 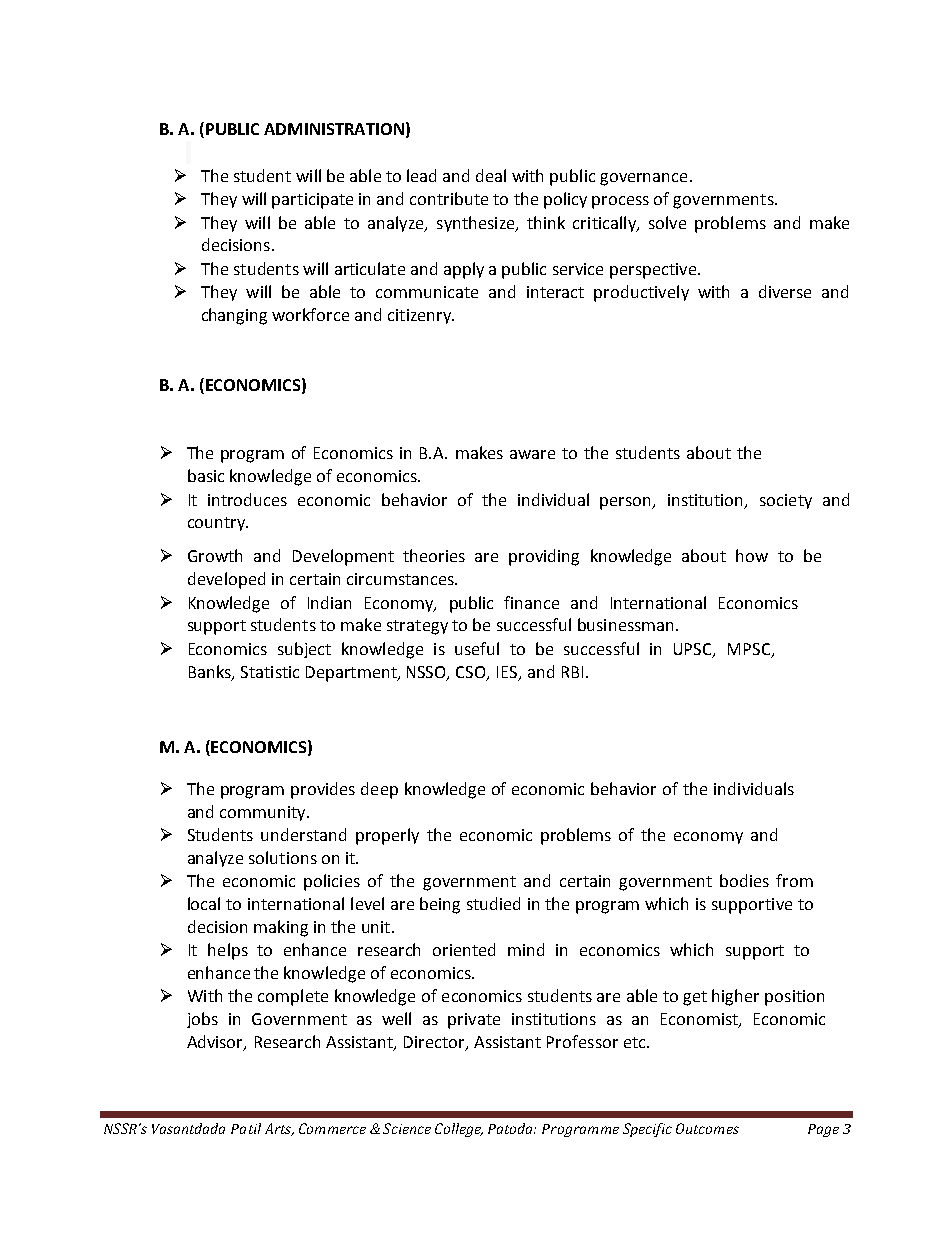 What do you see at coordinates (532, 454) in the image?
I see `aware` at bounding box center [532, 454].
